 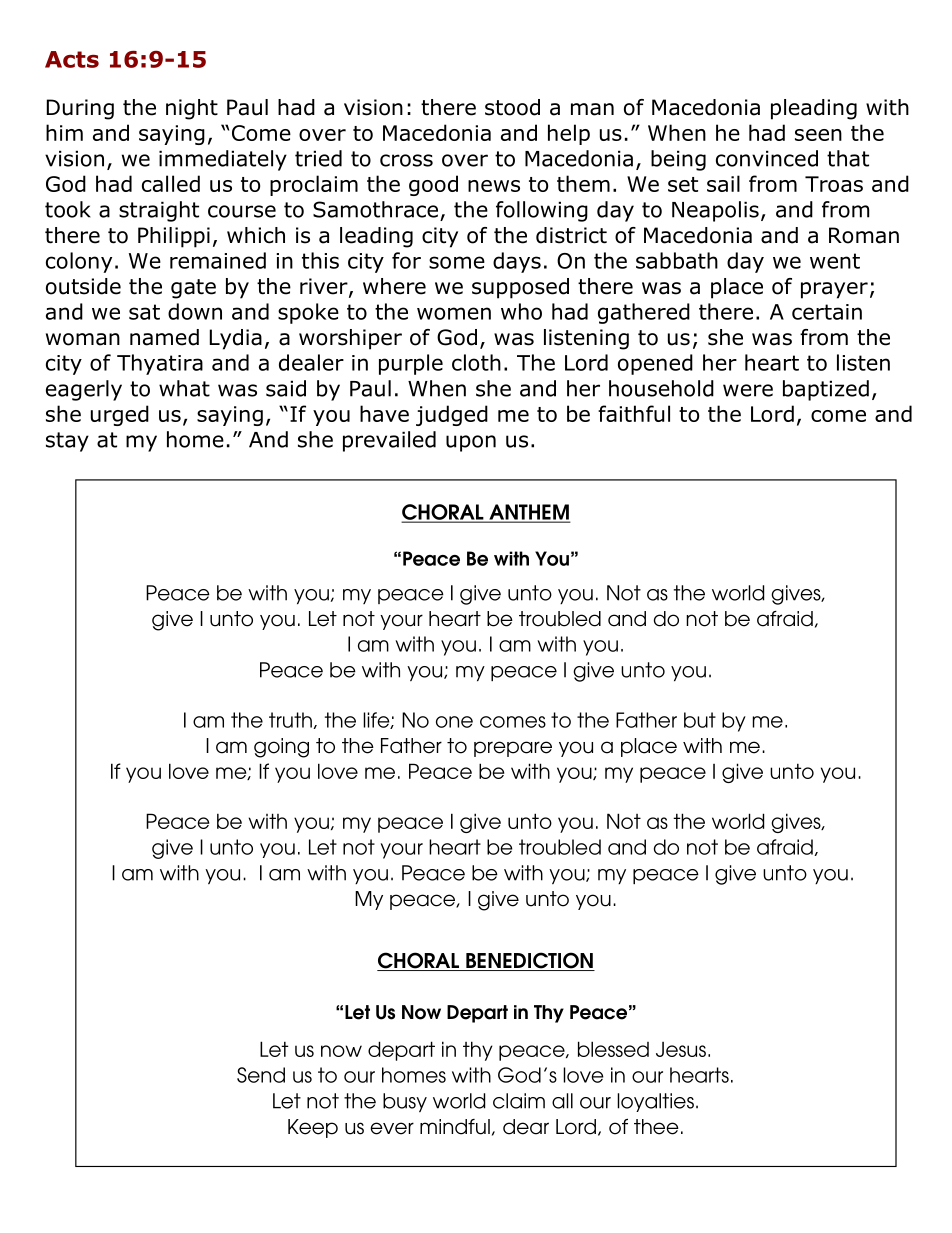 What do you see at coordinates (192, 109) in the image?
I see `night` at bounding box center [192, 109].
